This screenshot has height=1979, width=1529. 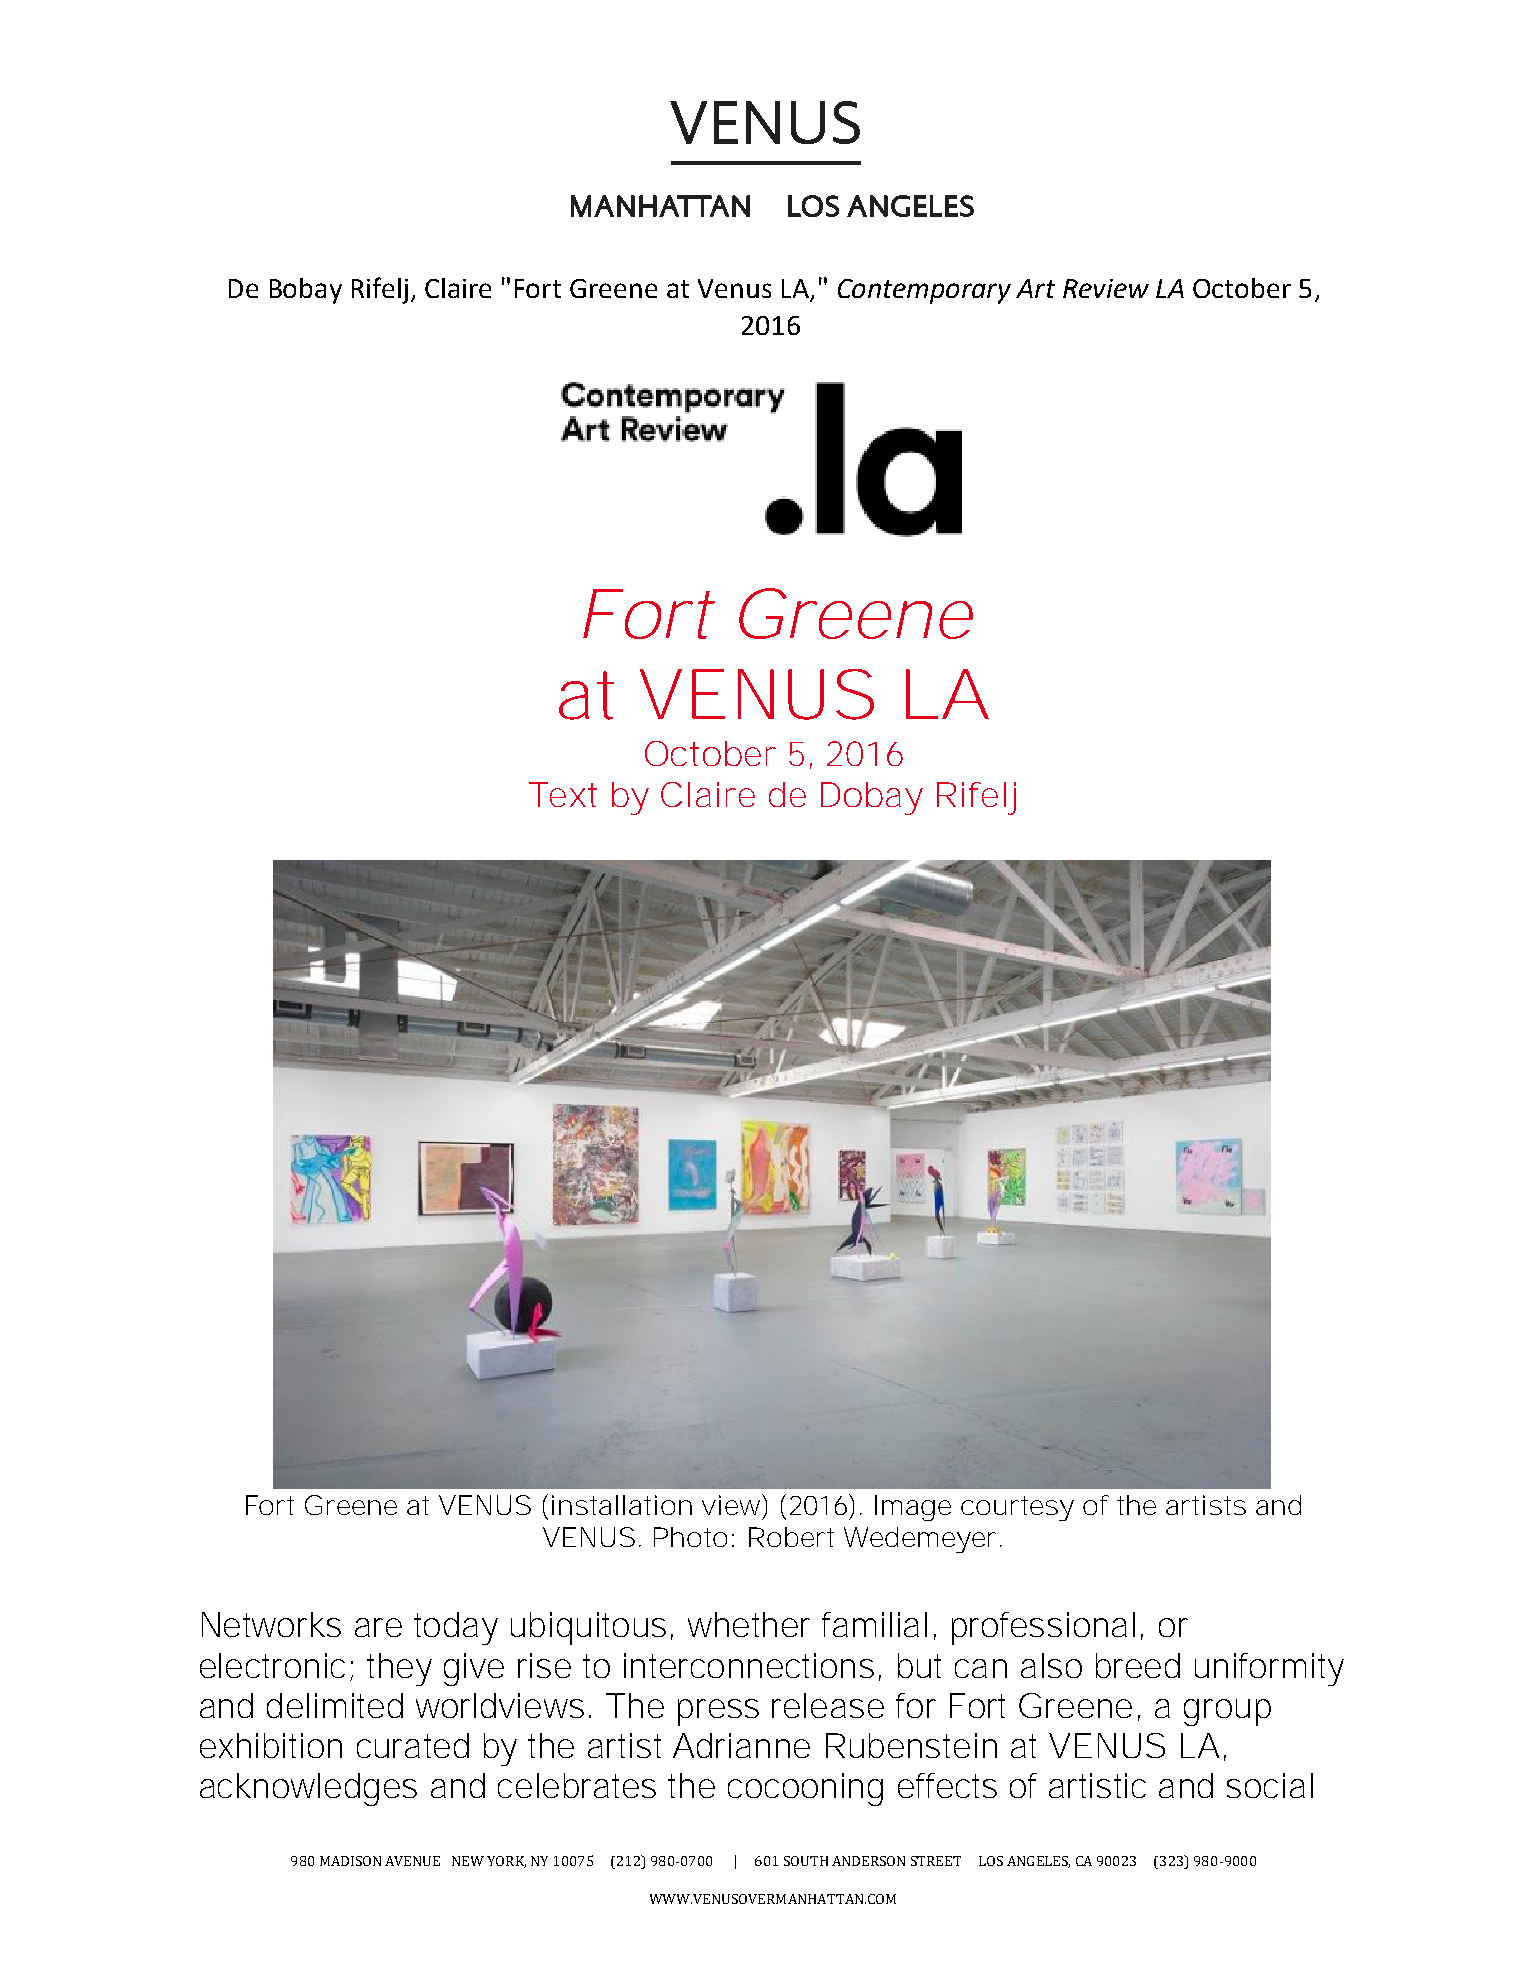 I want to click on are, so click(x=378, y=1627).
